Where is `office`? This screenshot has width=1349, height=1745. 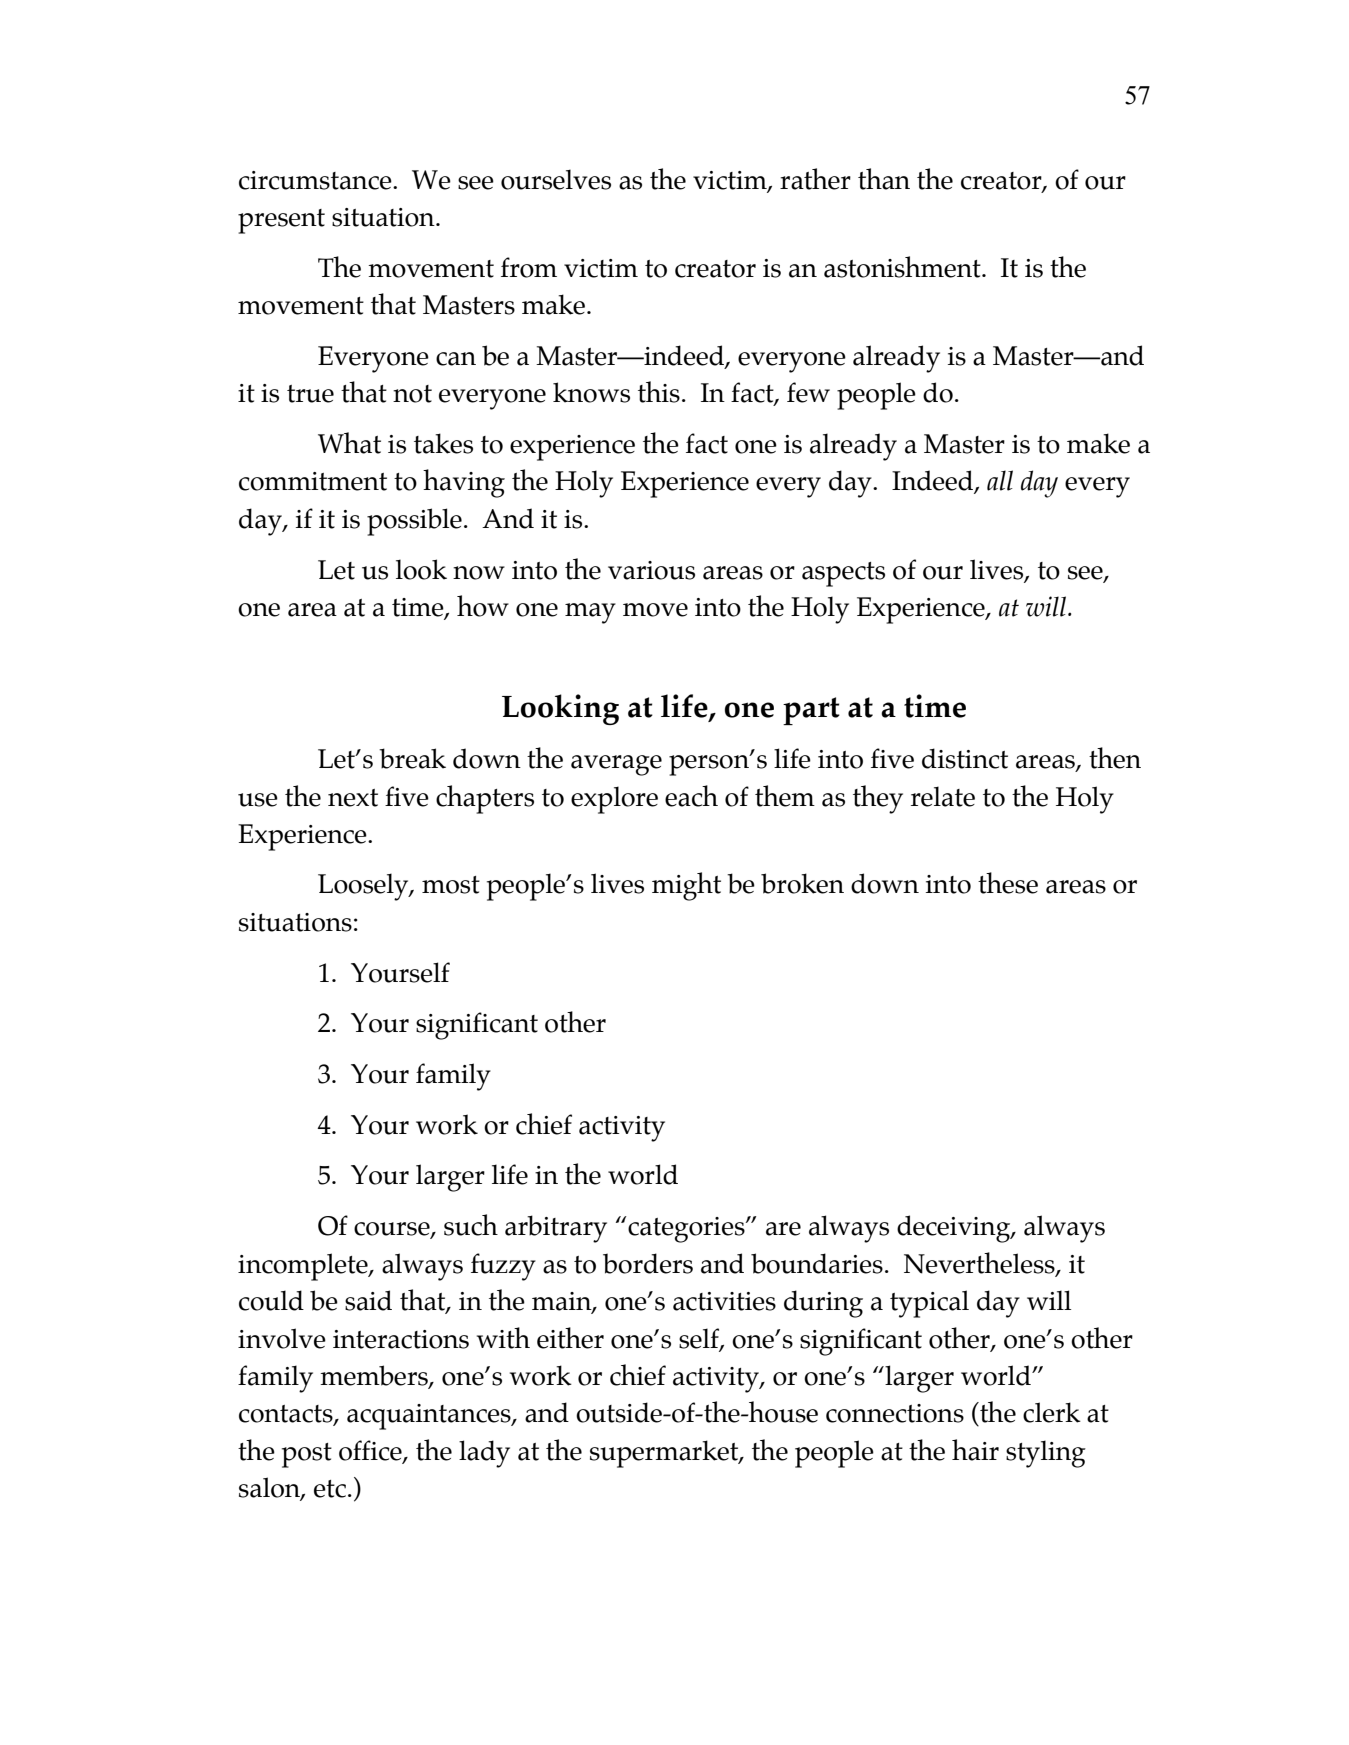 office is located at coordinates (371, 1451).
